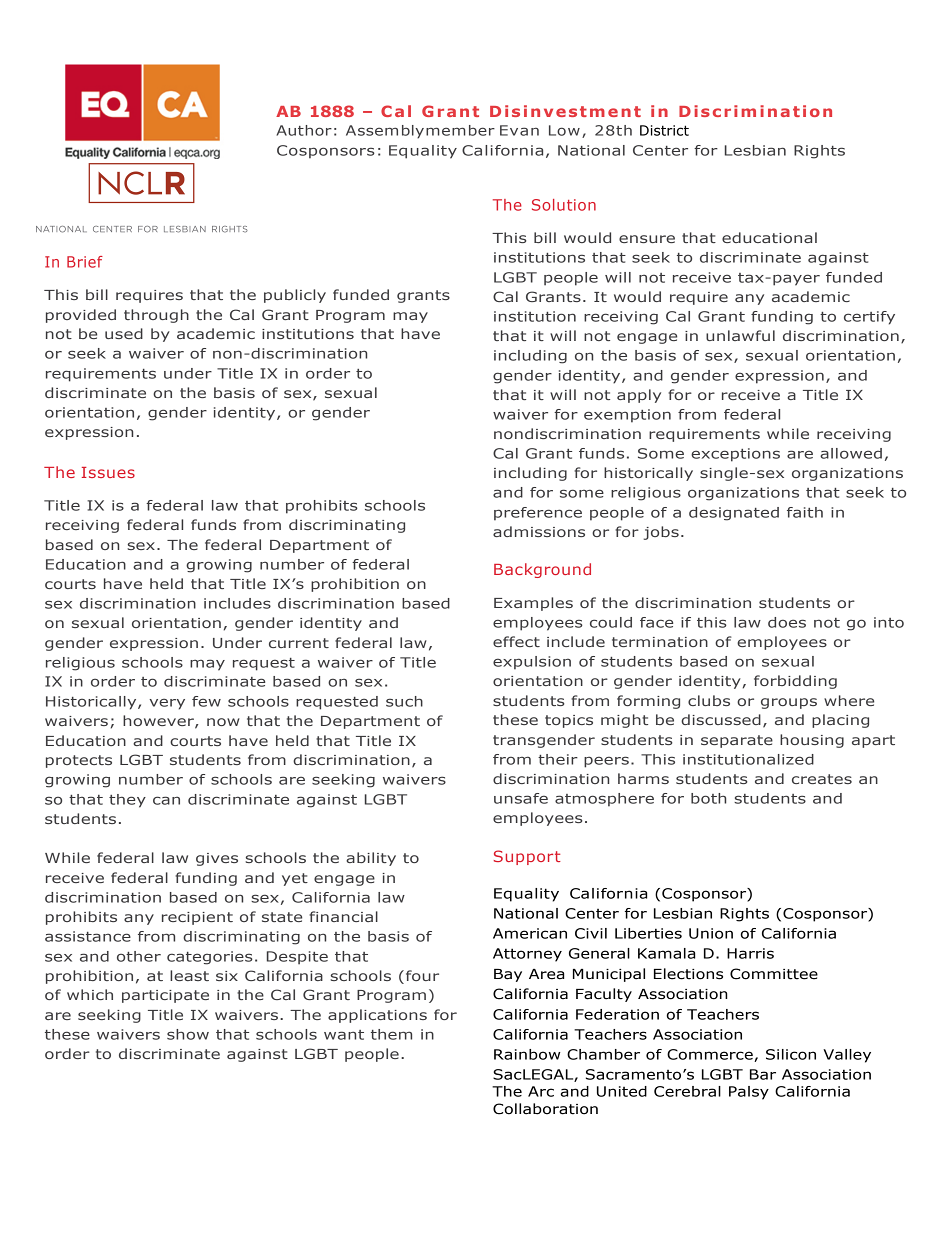 The width and height of the screenshot is (952, 1233). What do you see at coordinates (664, 130) in the screenshot?
I see `District` at bounding box center [664, 130].
